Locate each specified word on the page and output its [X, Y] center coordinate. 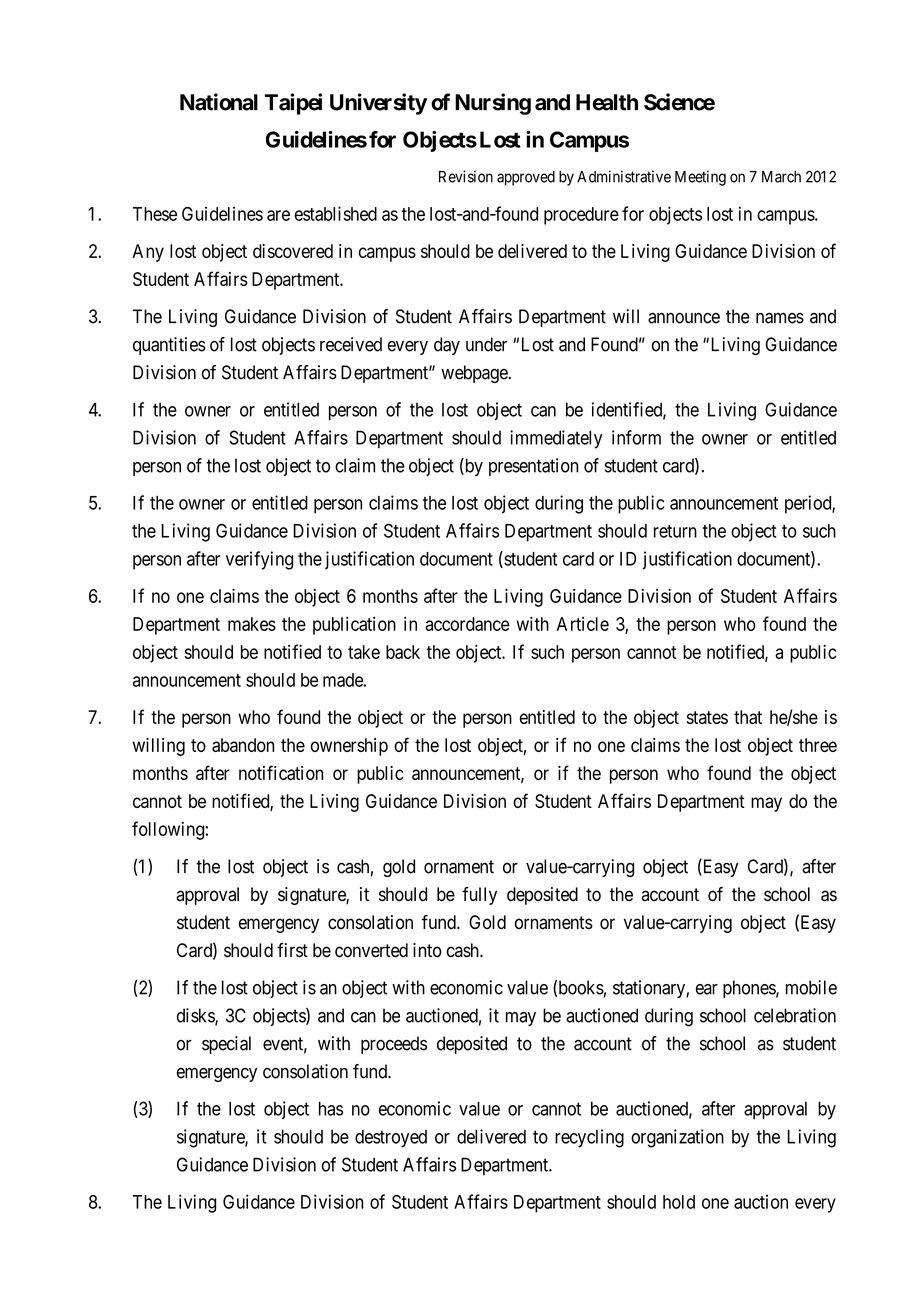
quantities [169, 346]
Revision [466, 176]
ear [707, 989]
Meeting [700, 178]
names [780, 318]
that [748, 717]
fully [479, 896]
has [331, 1108]
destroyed [391, 1138]
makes [252, 624]
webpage [475, 374]
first [292, 950]
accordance [467, 624]
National [219, 102]
